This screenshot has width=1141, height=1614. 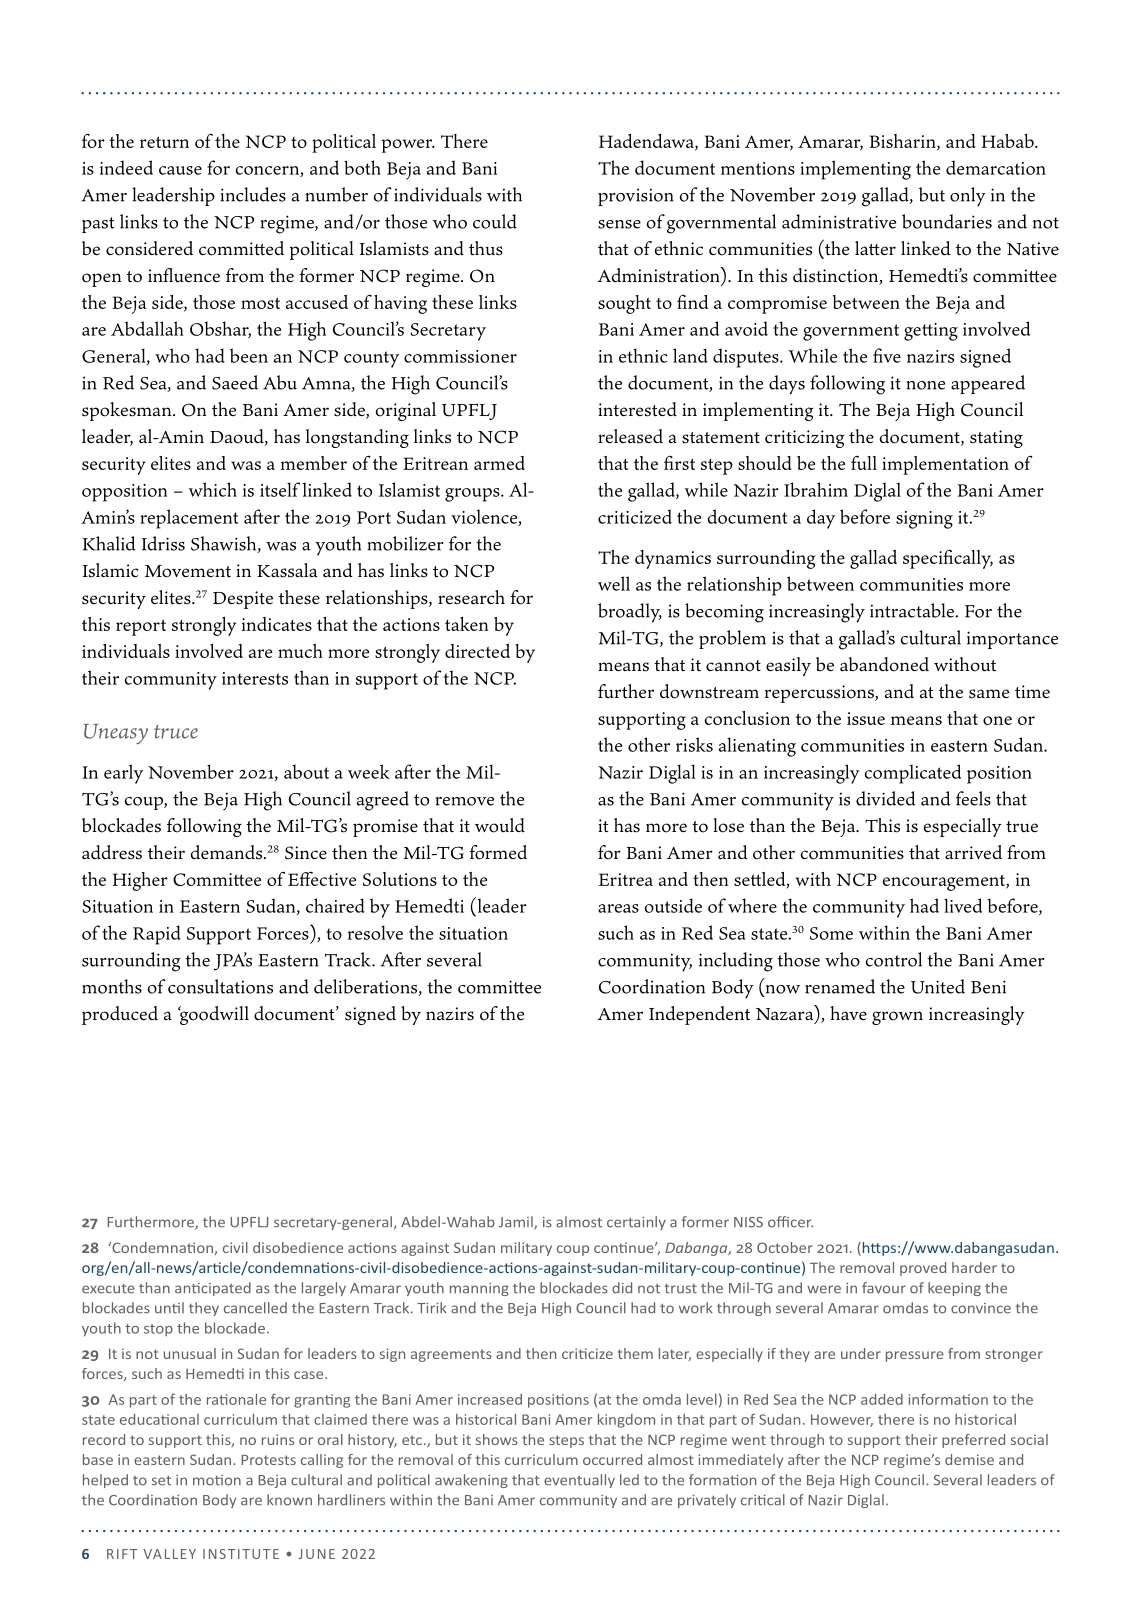 What do you see at coordinates (306, 853) in the screenshot?
I see `Since` at bounding box center [306, 853].
